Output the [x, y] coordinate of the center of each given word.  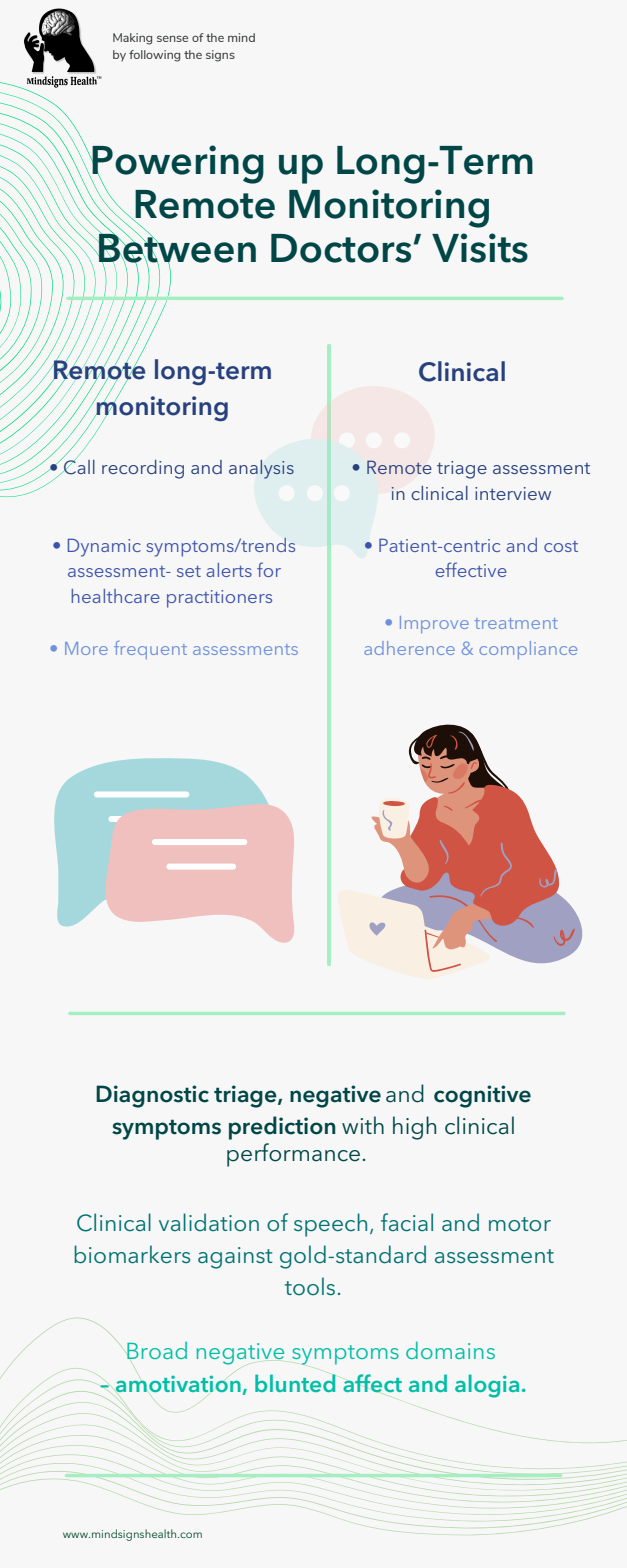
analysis [261, 469]
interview [513, 493]
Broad [156, 1351]
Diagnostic [152, 1096]
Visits [480, 248]
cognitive [482, 1096]
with [363, 1125]
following [154, 56]
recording [143, 469]
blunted [295, 1383]
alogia [487, 1386]
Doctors [341, 248]
